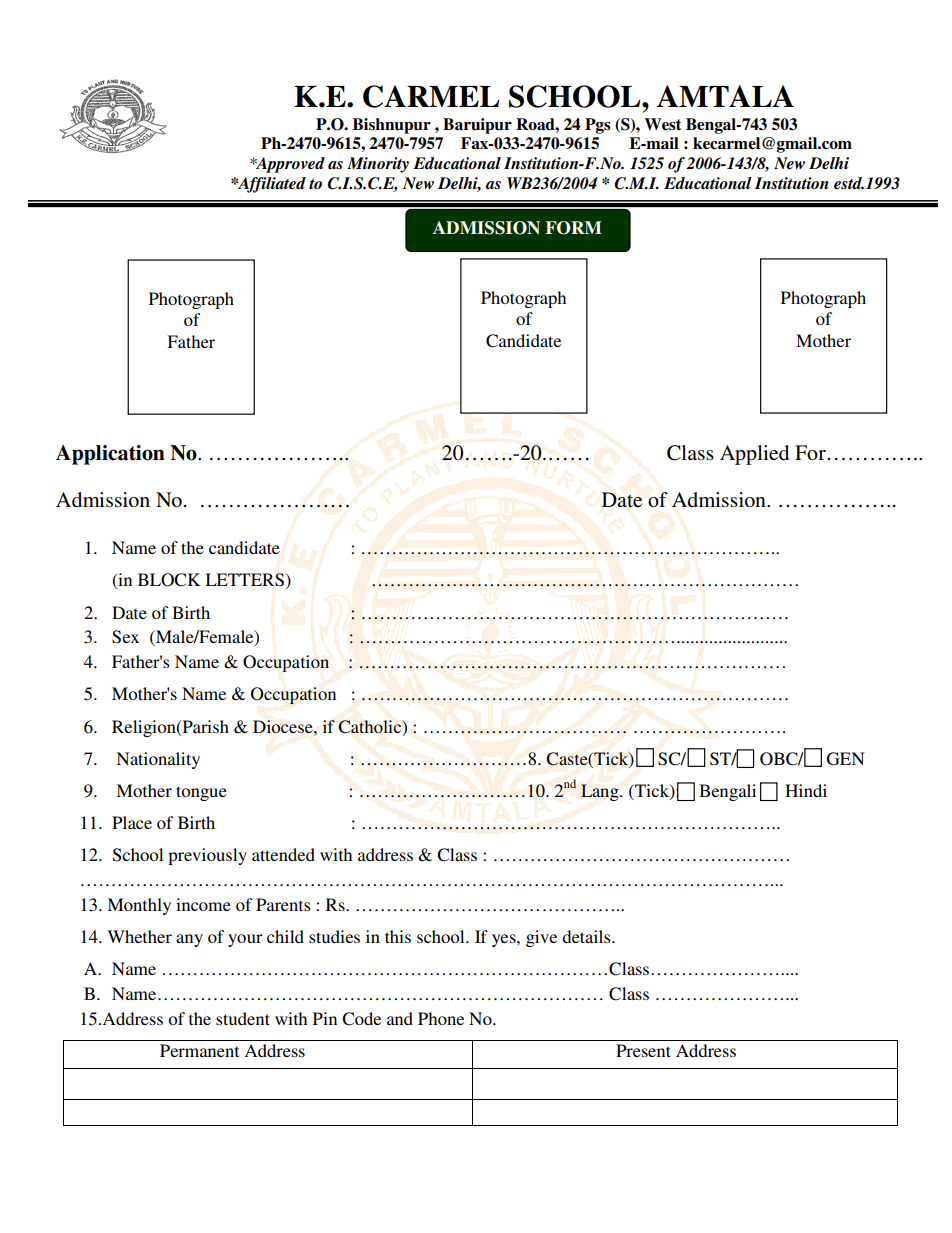  I want to click on Permanent, so click(199, 1050).
